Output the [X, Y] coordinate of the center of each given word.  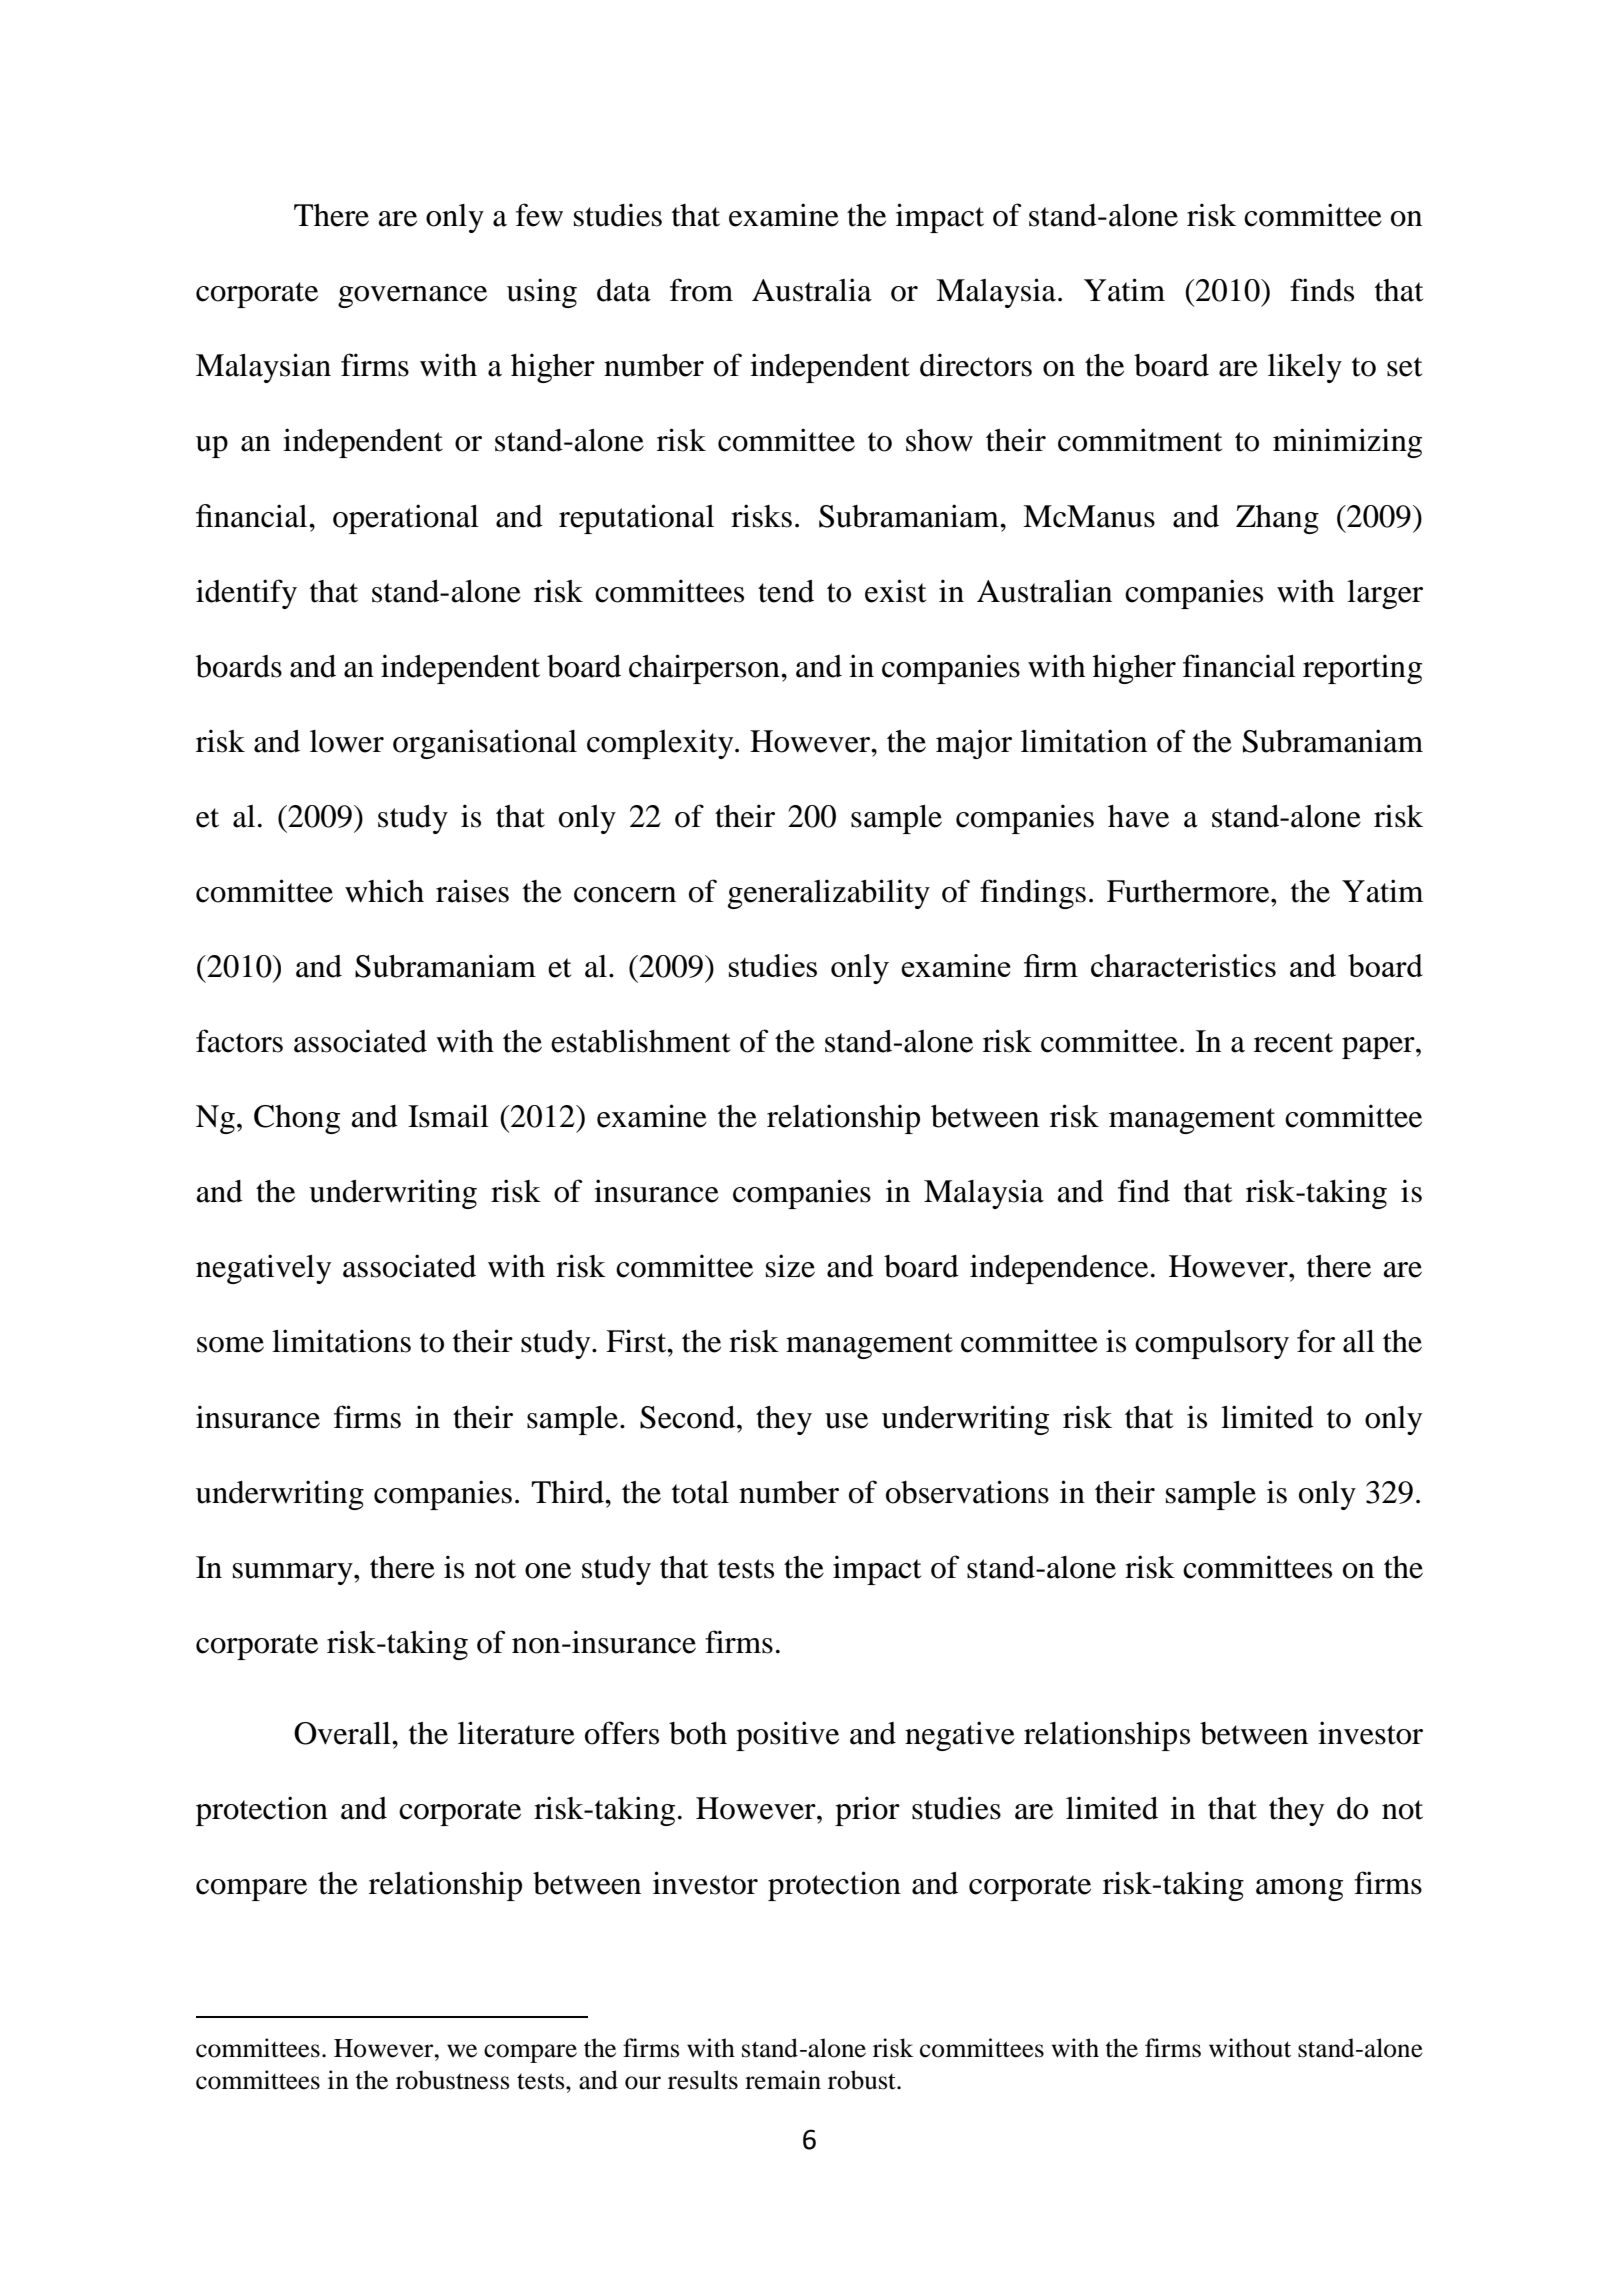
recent [1293, 1043]
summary [294, 1574]
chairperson [705, 669]
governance [412, 297]
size [790, 1266]
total [700, 1492]
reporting [1362, 669]
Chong [297, 1119]
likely [1305, 368]
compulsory [1212, 1344]
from [701, 290]
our [643, 2083]
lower [347, 741]
